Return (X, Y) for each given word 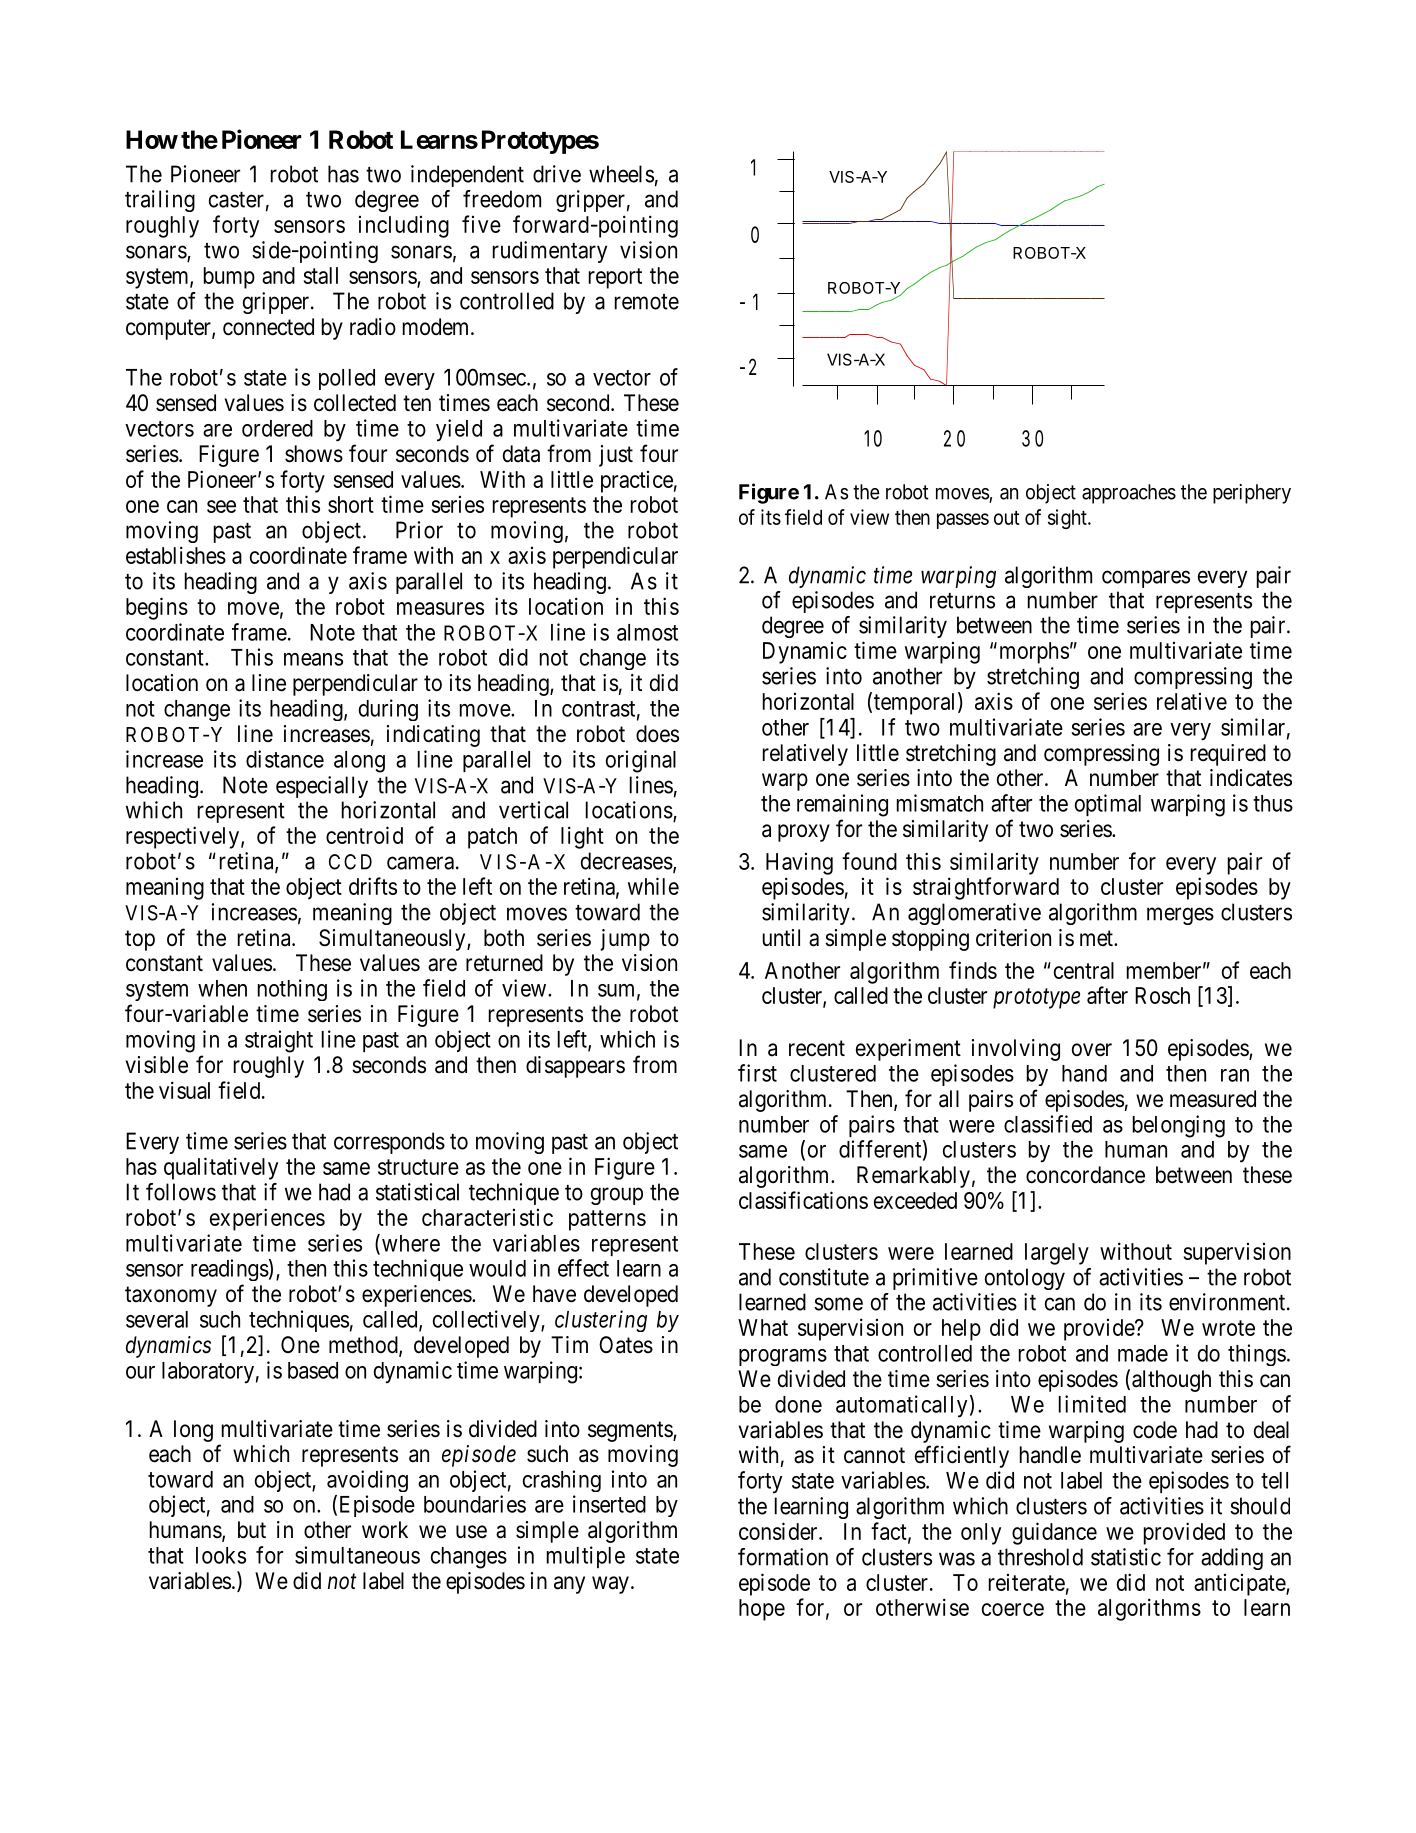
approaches (1129, 494)
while (653, 886)
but (252, 1529)
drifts (373, 886)
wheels (621, 174)
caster (236, 200)
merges (1180, 916)
